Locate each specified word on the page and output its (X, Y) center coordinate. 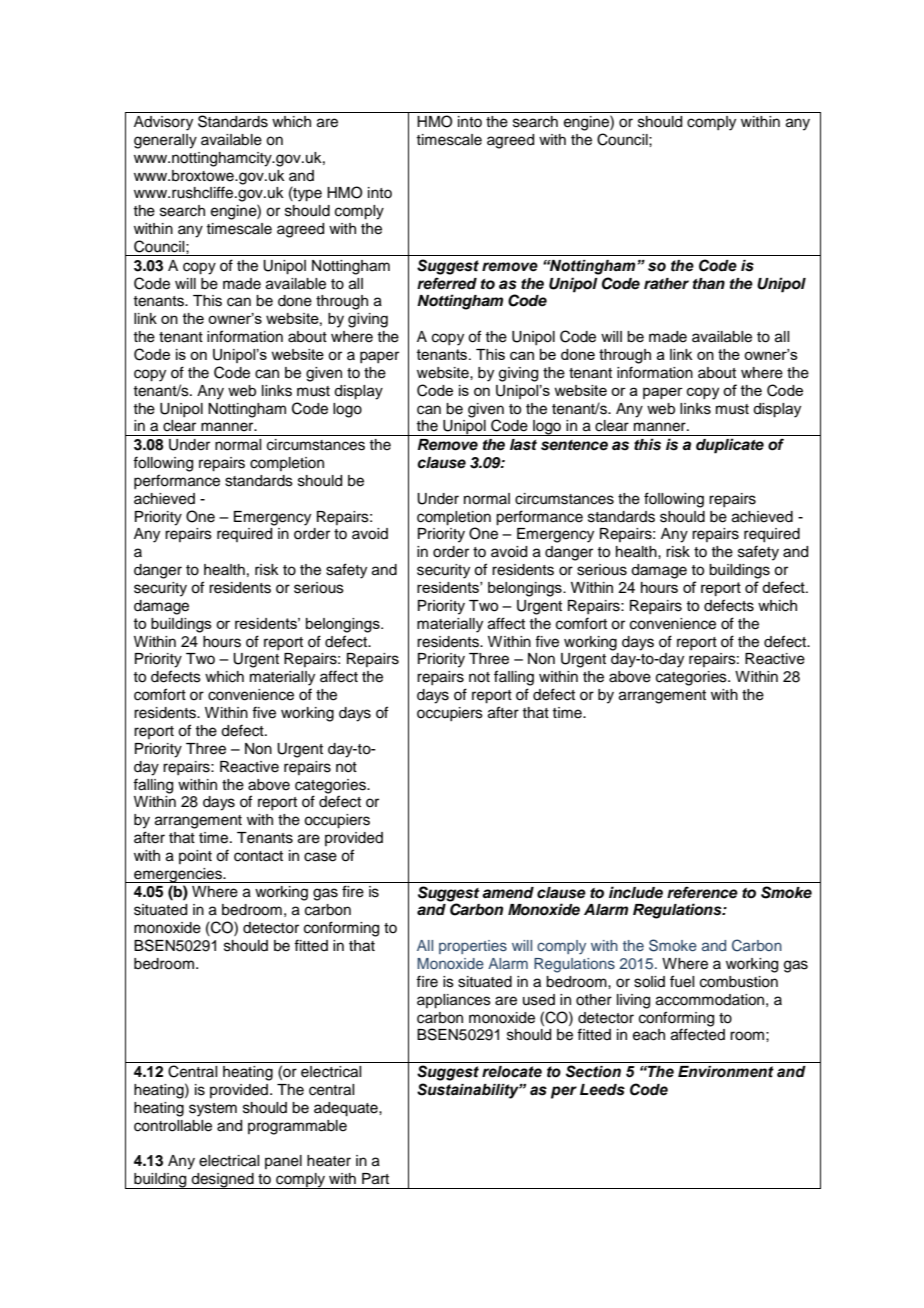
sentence (574, 445)
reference (702, 892)
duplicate (730, 446)
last (523, 445)
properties (473, 947)
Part (375, 1179)
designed (223, 1181)
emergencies (178, 875)
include (636, 892)
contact (258, 856)
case (320, 857)
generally (165, 141)
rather (666, 284)
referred (447, 283)
